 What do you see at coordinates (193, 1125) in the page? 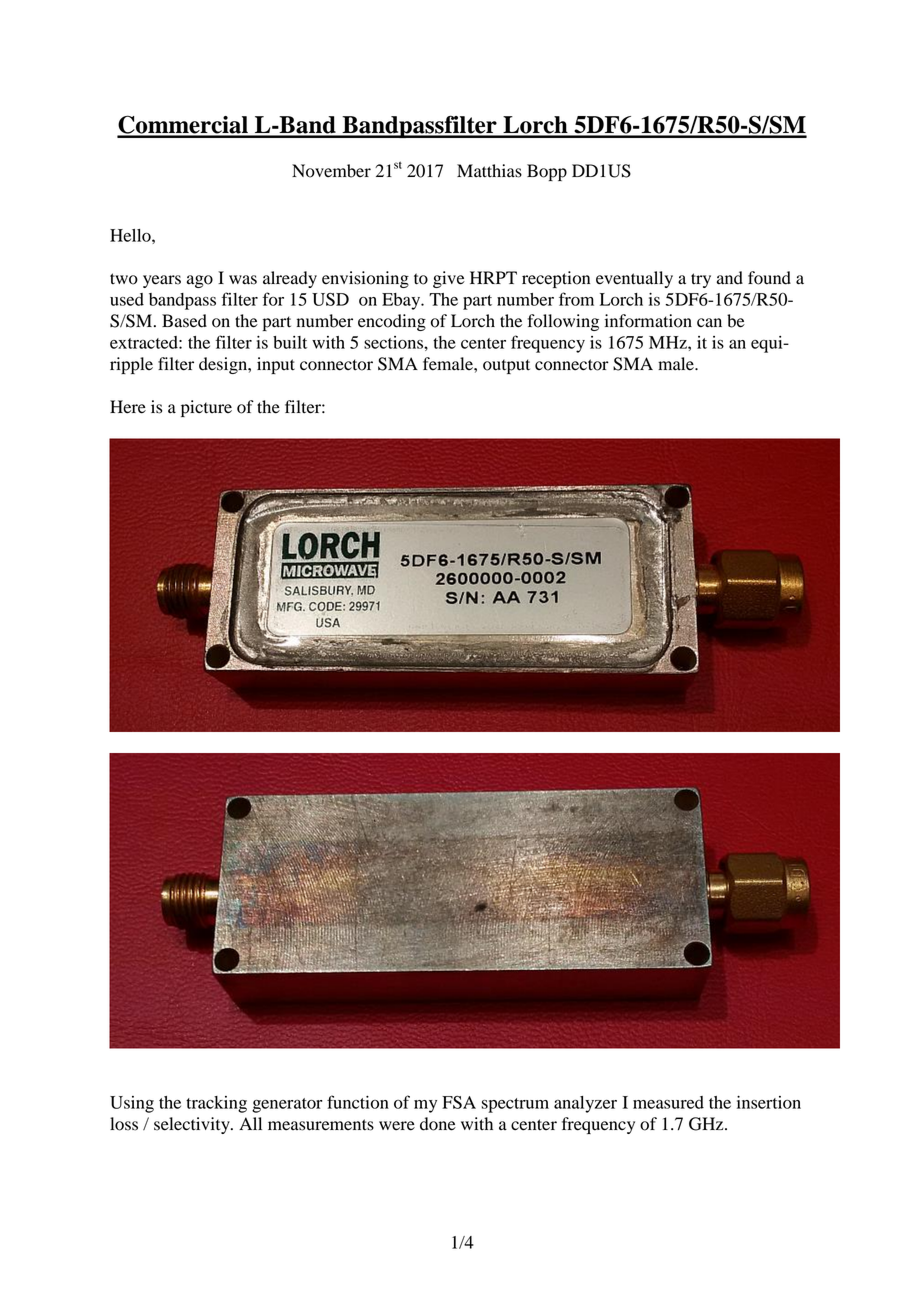
I see `selectivity` at bounding box center [193, 1125].
